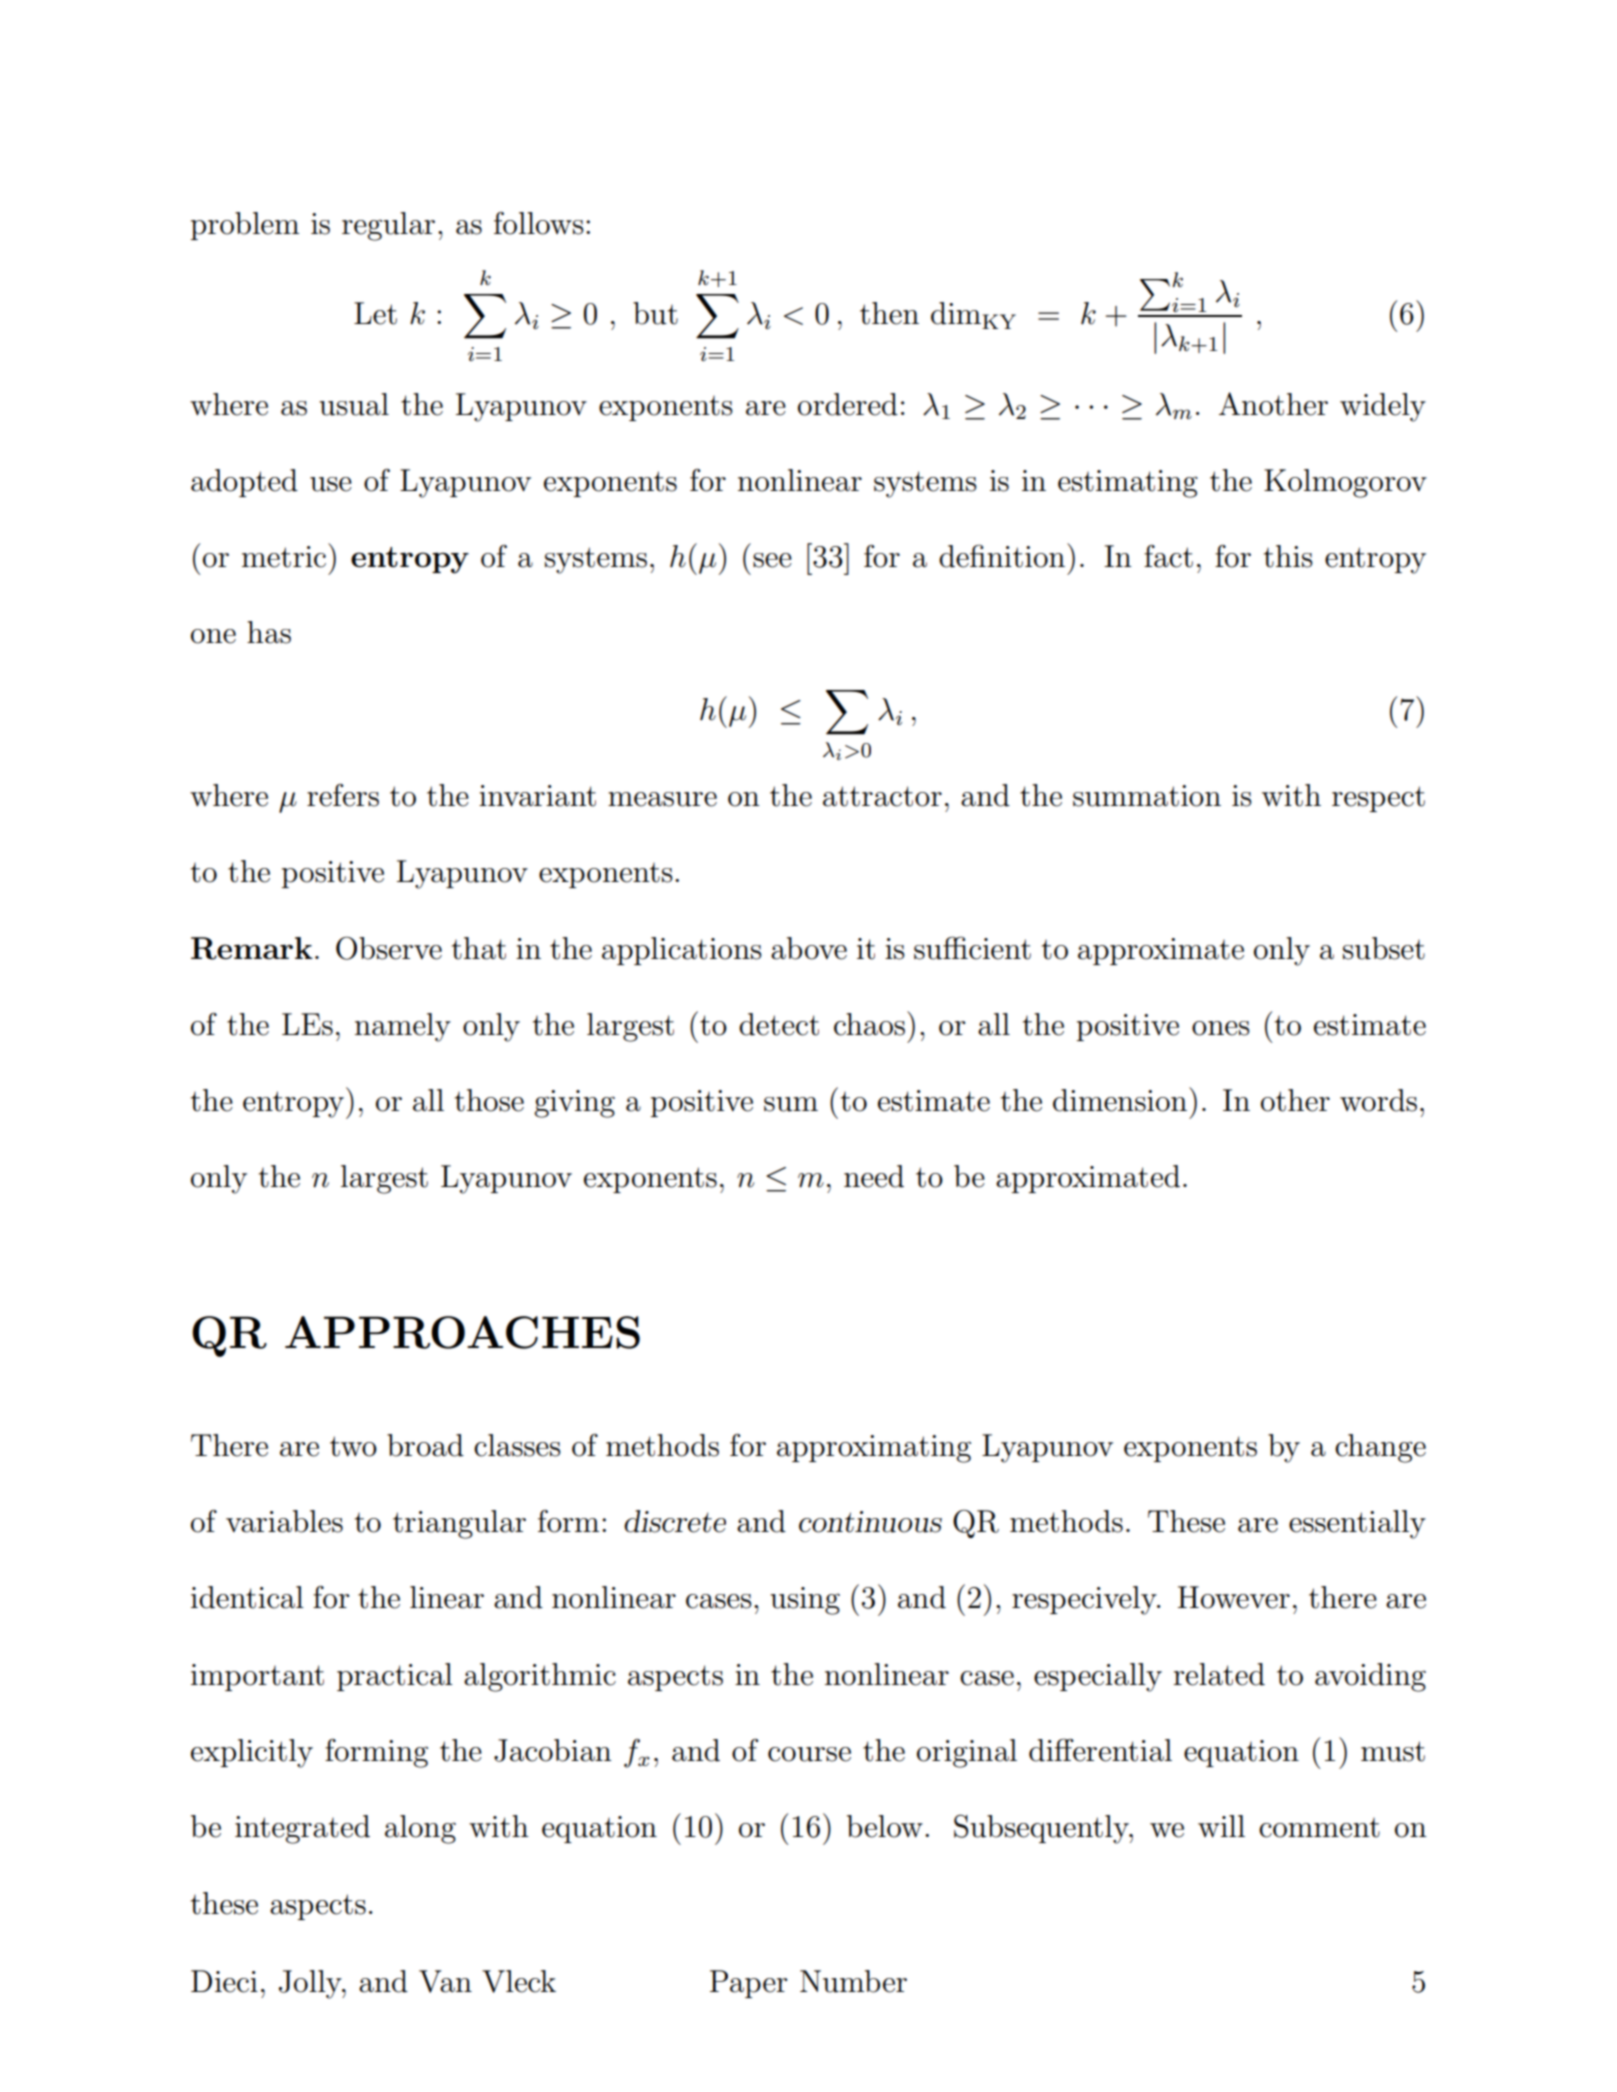  What do you see at coordinates (853, 1981) in the screenshot?
I see `Number` at bounding box center [853, 1981].
